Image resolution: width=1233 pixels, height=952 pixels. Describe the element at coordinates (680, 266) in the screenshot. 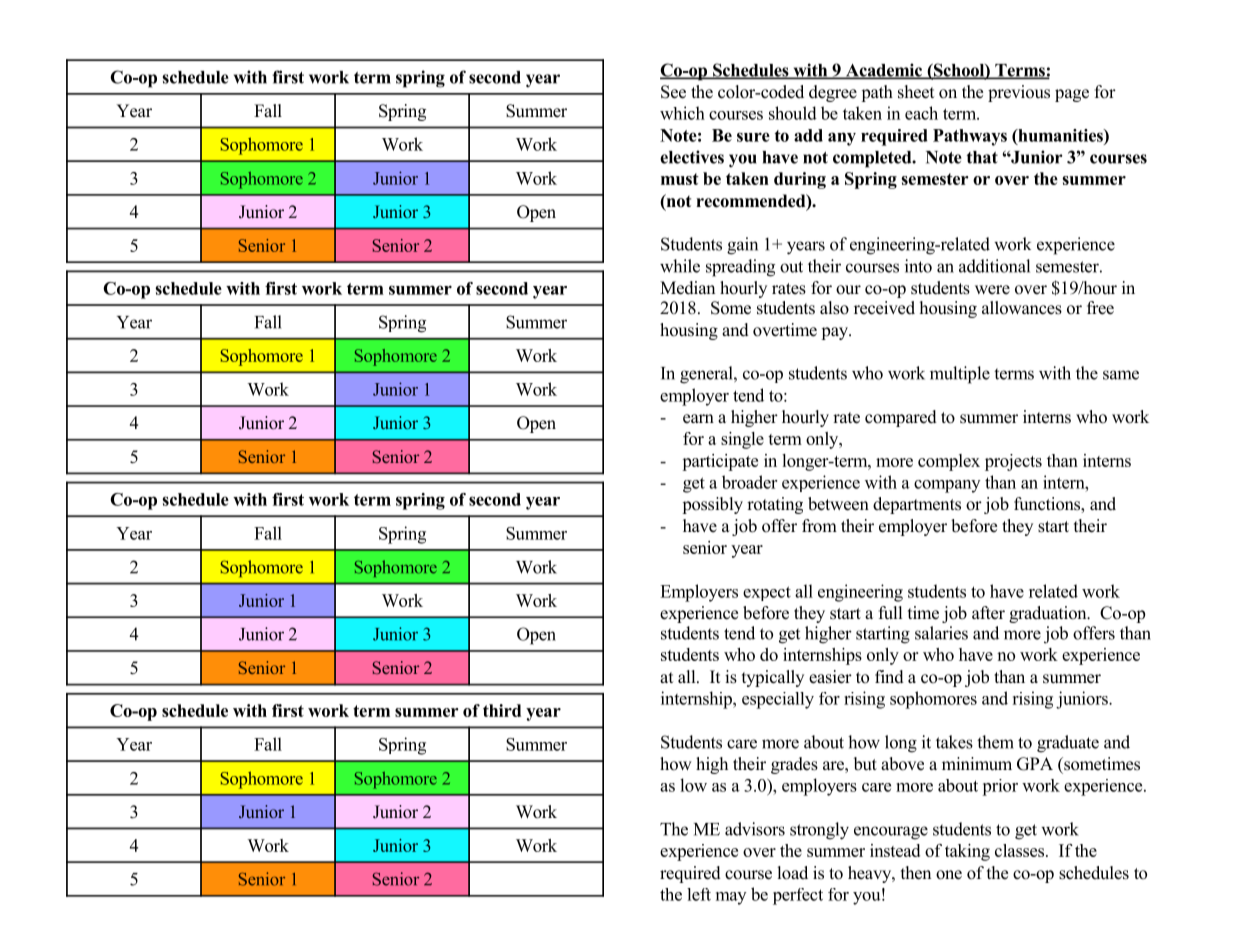

I see `while` at that location.
